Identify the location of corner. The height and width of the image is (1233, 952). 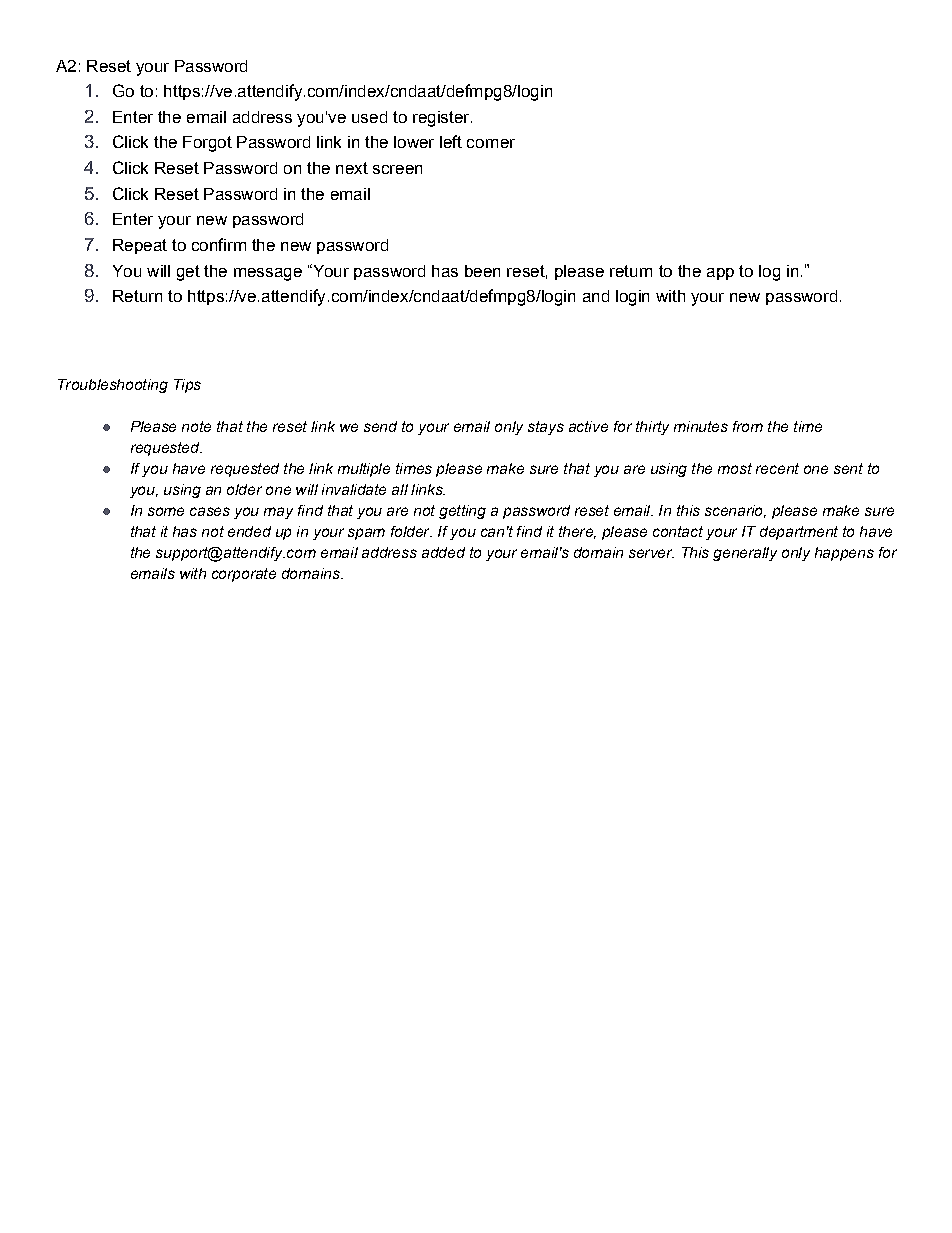
(491, 143).
